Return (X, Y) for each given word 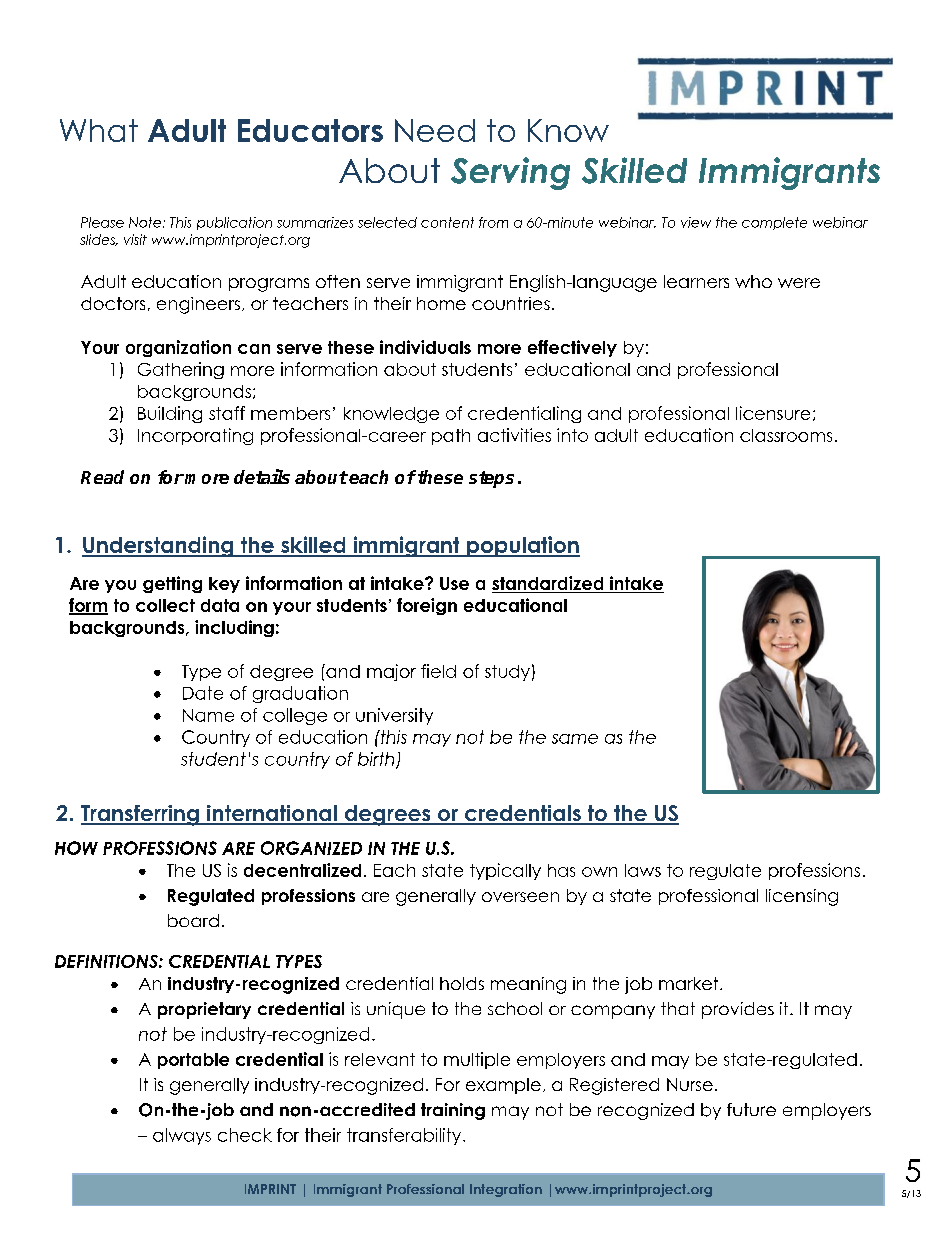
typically (505, 871)
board (193, 920)
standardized (549, 584)
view (696, 222)
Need (435, 130)
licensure (773, 413)
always (182, 1136)
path (451, 437)
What (99, 130)
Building (170, 414)
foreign (427, 606)
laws (643, 870)
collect (165, 605)
